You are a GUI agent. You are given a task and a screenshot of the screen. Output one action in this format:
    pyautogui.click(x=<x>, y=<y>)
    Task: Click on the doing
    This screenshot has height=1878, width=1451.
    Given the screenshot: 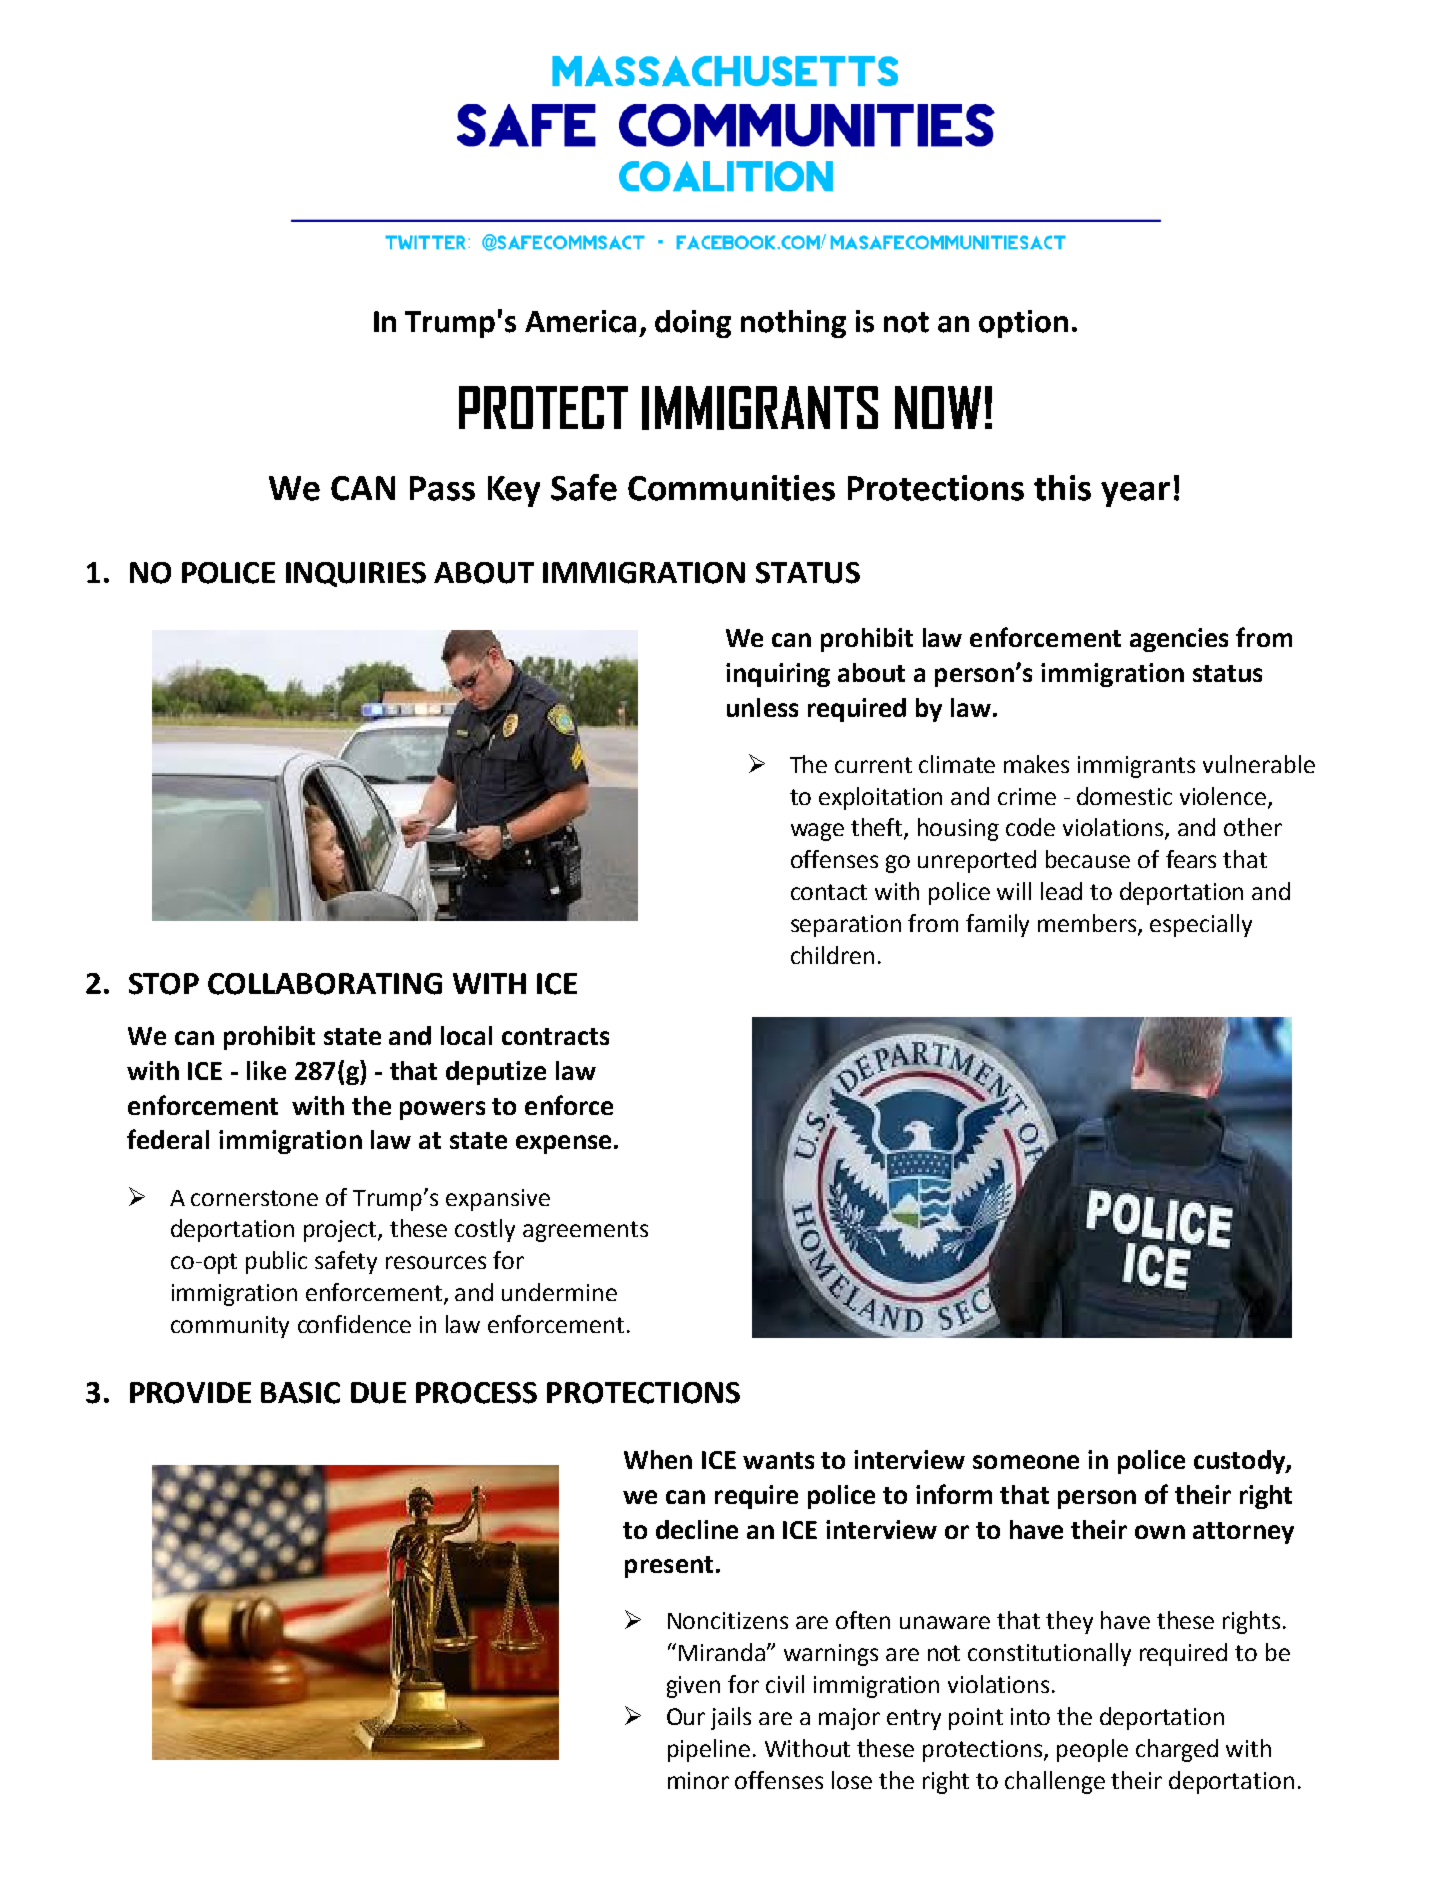 What is the action you would take?
    pyautogui.click(x=693, y=324)
